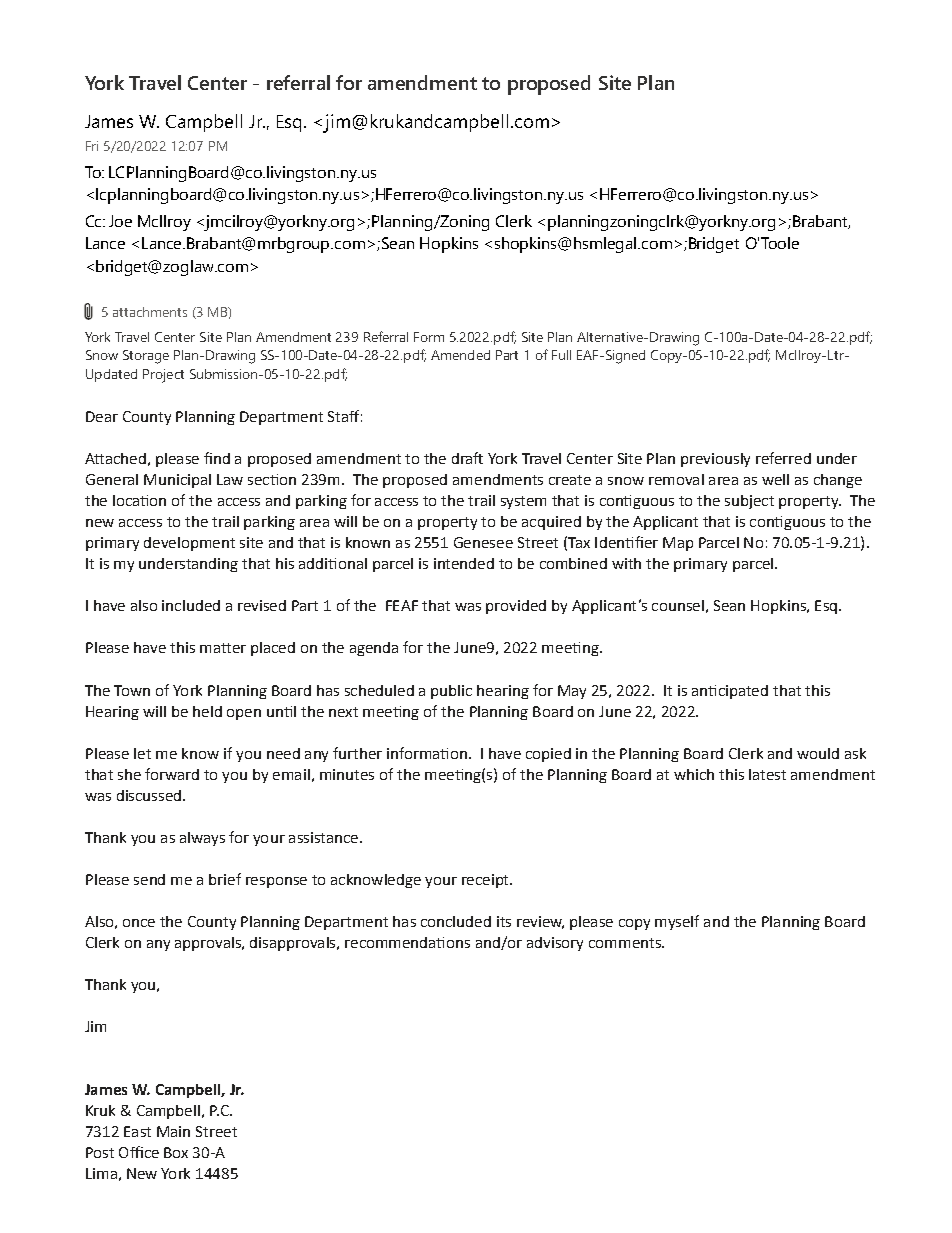 The image size is (952, 1233). Describe the element at coordinates (120, 221) in the screenshot. I see `Joe` at that location.
